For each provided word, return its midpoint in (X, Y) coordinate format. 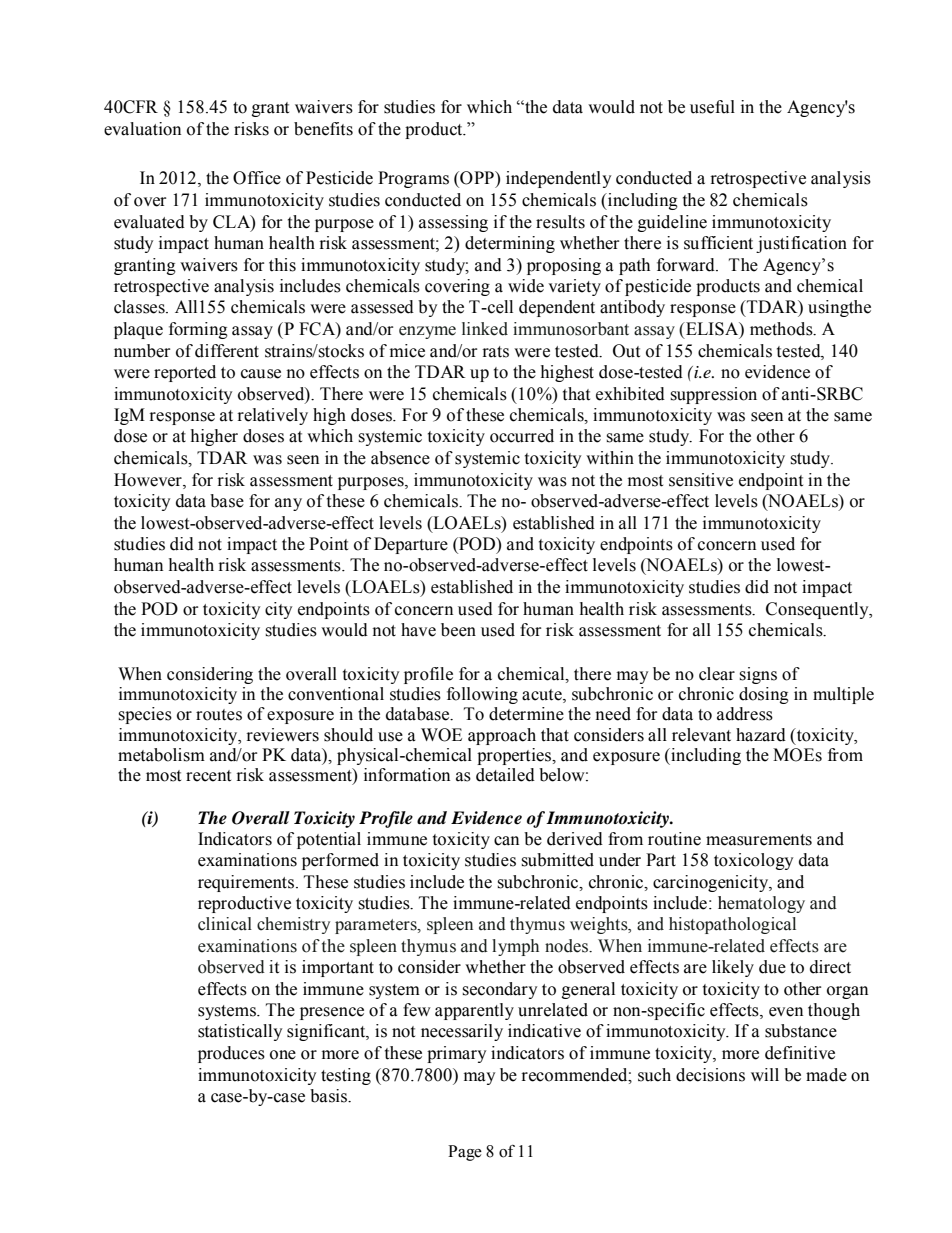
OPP (477, 179)
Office (257, 178)
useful (712, 107)
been (458, 630)
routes (219, 715)
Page (465, 1153)
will (765, 1074)
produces (231, 1054)
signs (758, 675)
